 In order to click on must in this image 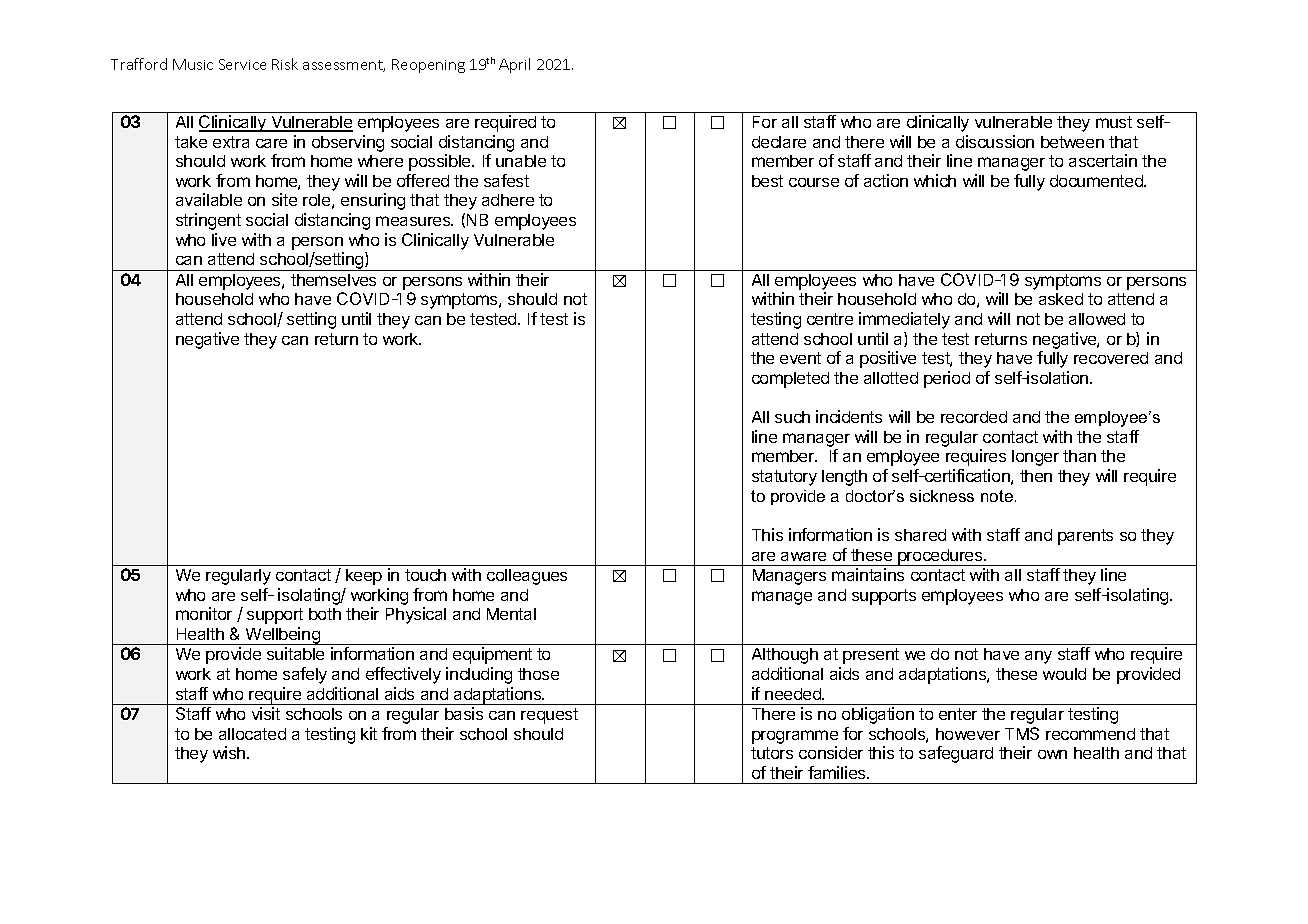, I will do `click(1114, 122)`.
